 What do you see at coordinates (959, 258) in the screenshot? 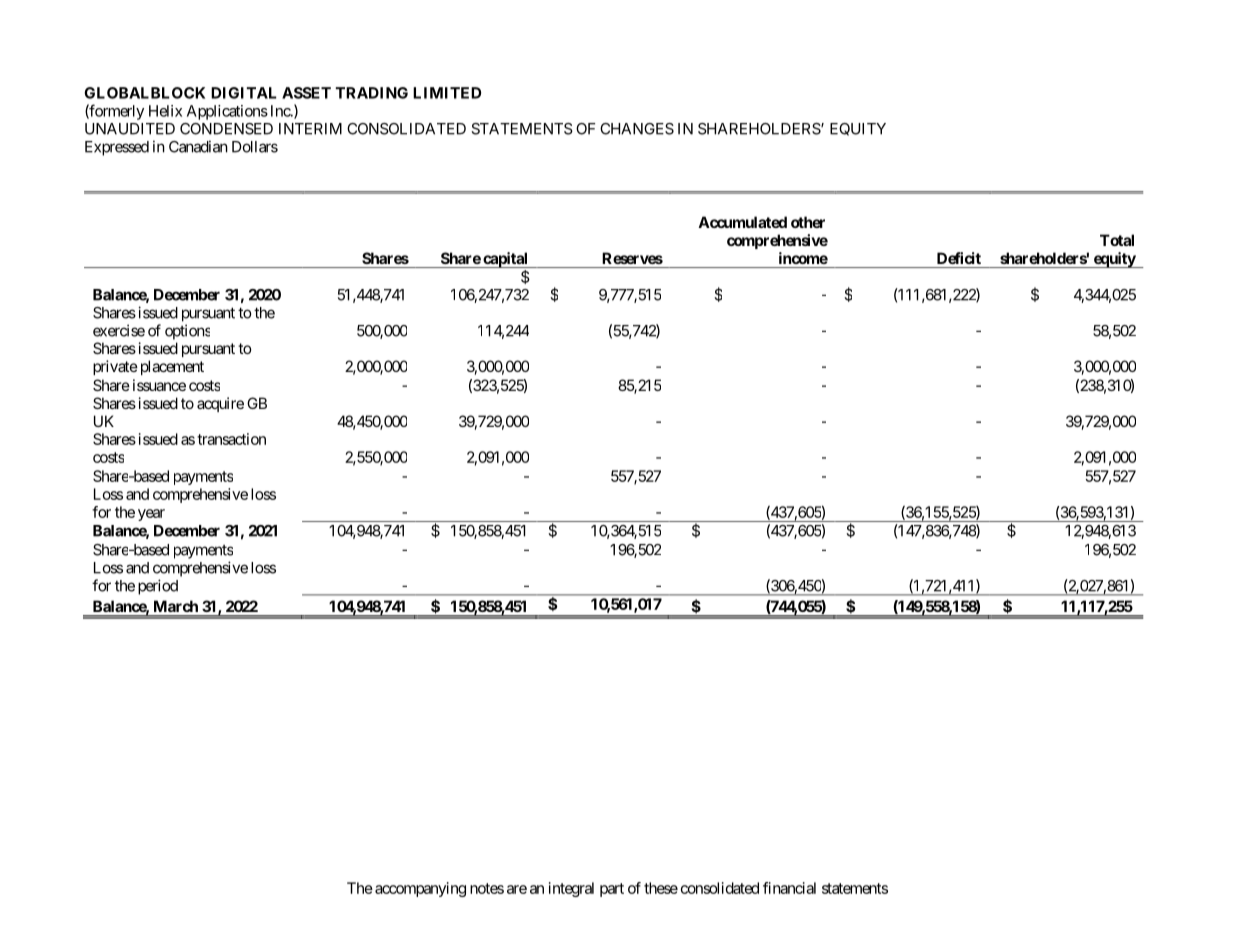
I see `Deficit` at bounding box center [959, 258].
